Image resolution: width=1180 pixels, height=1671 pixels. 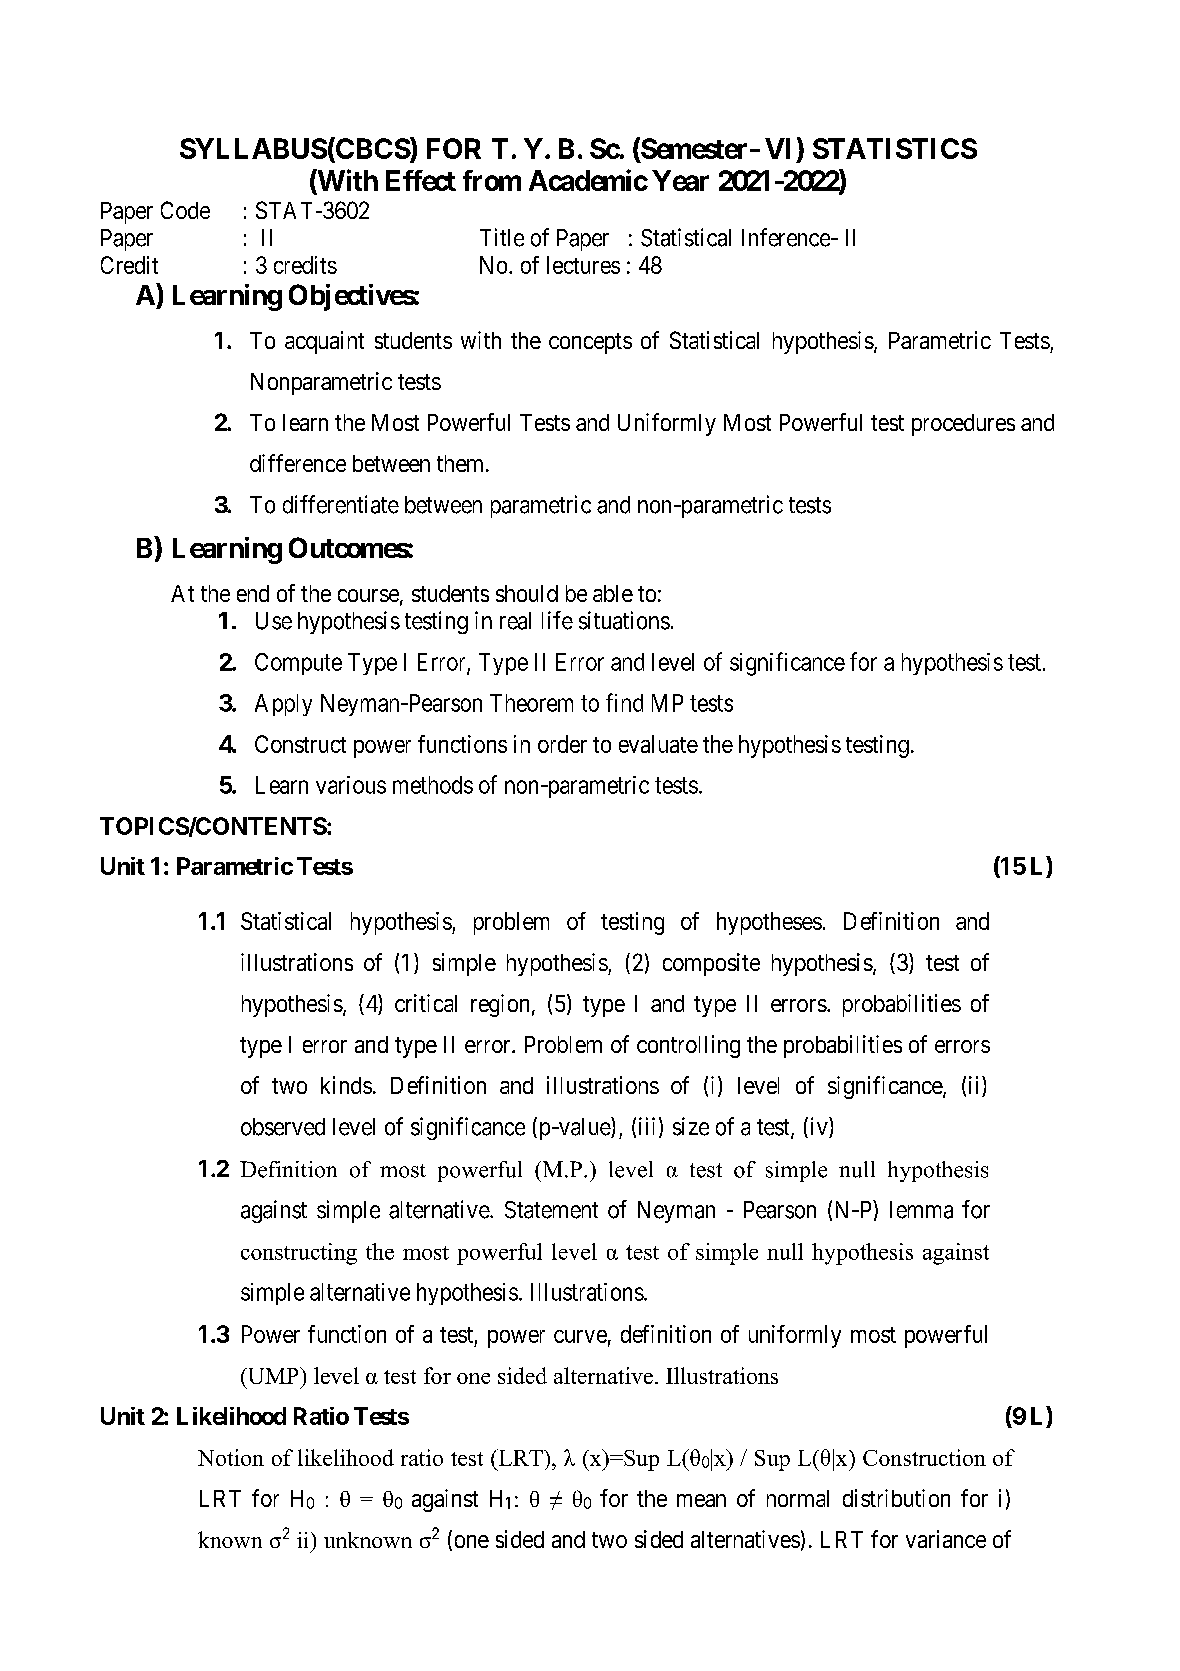 I want to click on controlling, so click(x=688, y=1046).
